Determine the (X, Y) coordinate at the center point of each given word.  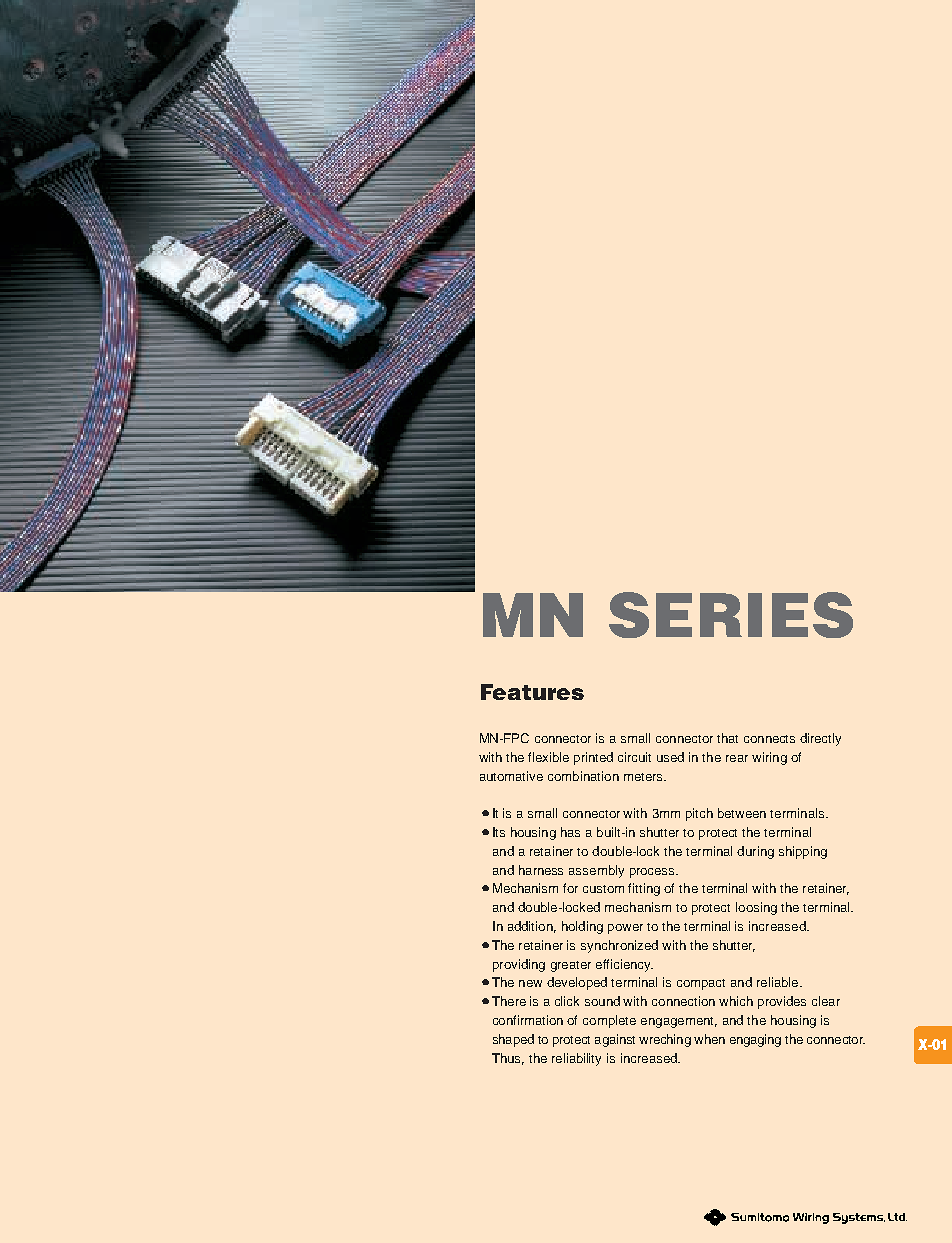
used (670, 757)
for (570, 888)
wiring (769, 758)
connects (769, 739)
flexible (548, 757)
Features (532, 692)
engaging (755, 1040)
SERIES (731, 615)
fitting (644, 889)
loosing (756, 908)
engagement (679, 1022)
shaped (513, 1040)
